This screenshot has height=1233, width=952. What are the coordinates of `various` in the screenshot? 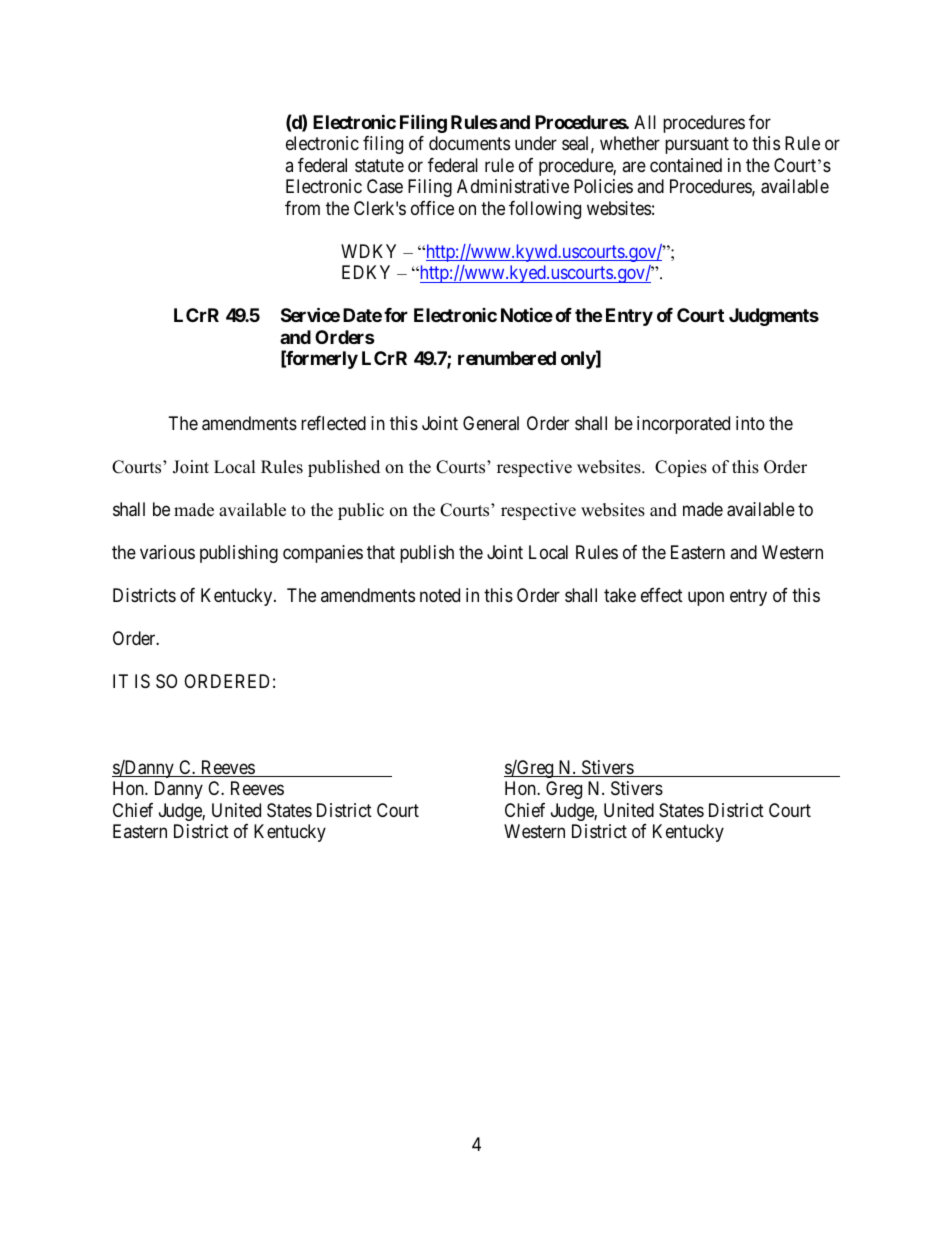 It's located at (167, 552).
